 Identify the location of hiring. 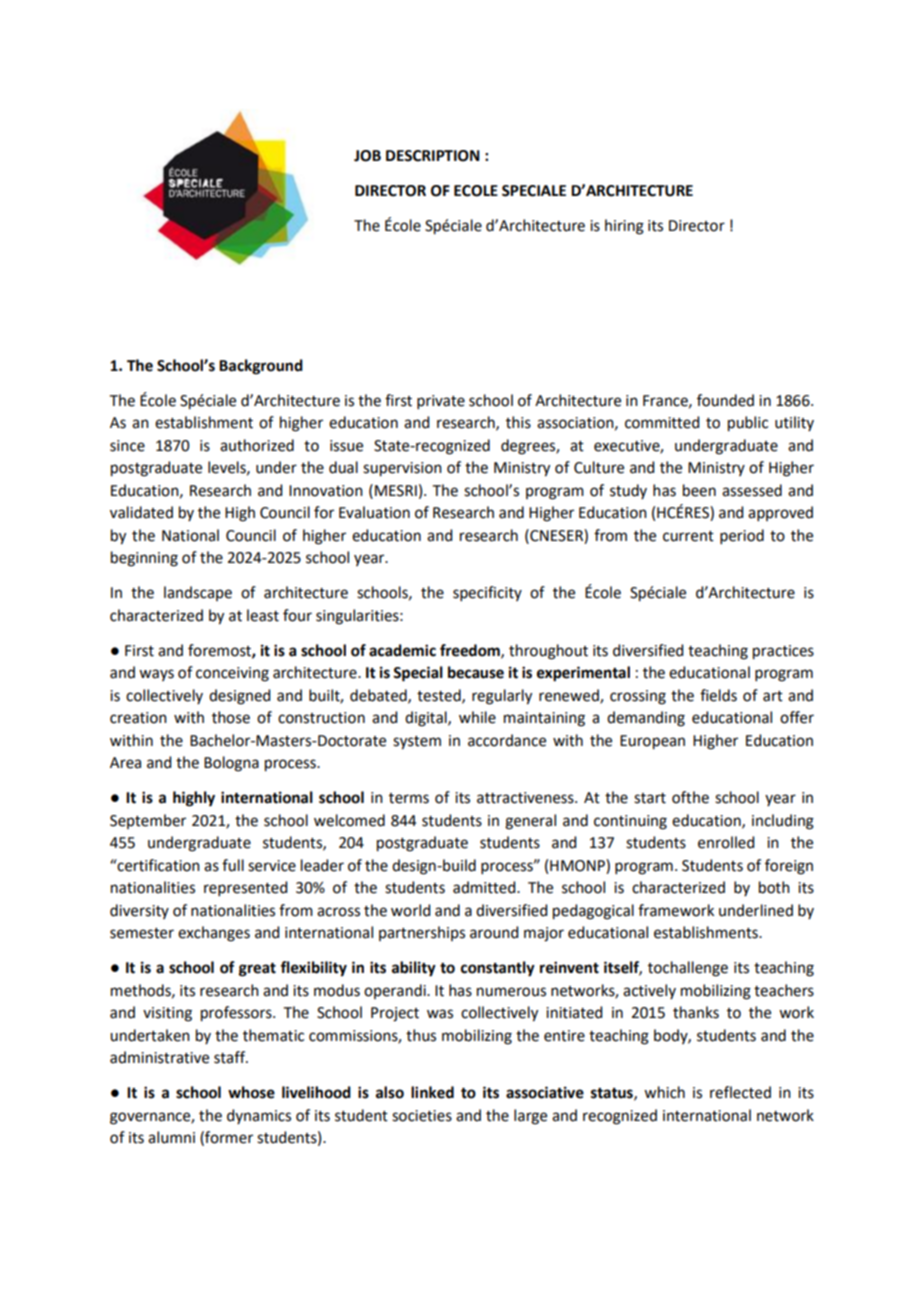
(624, 227).
